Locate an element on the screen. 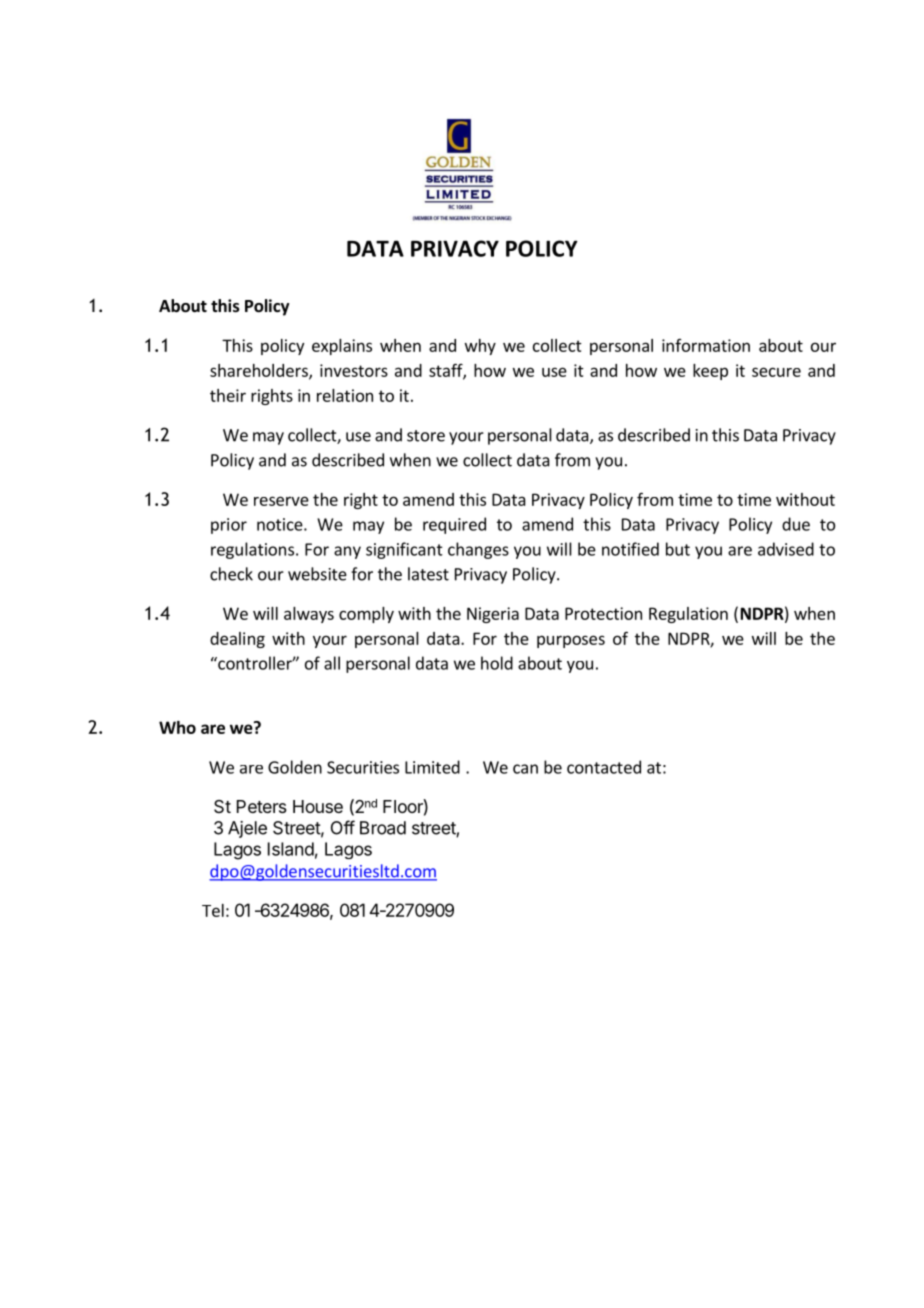  Off is located at coordinates (343, 827).
